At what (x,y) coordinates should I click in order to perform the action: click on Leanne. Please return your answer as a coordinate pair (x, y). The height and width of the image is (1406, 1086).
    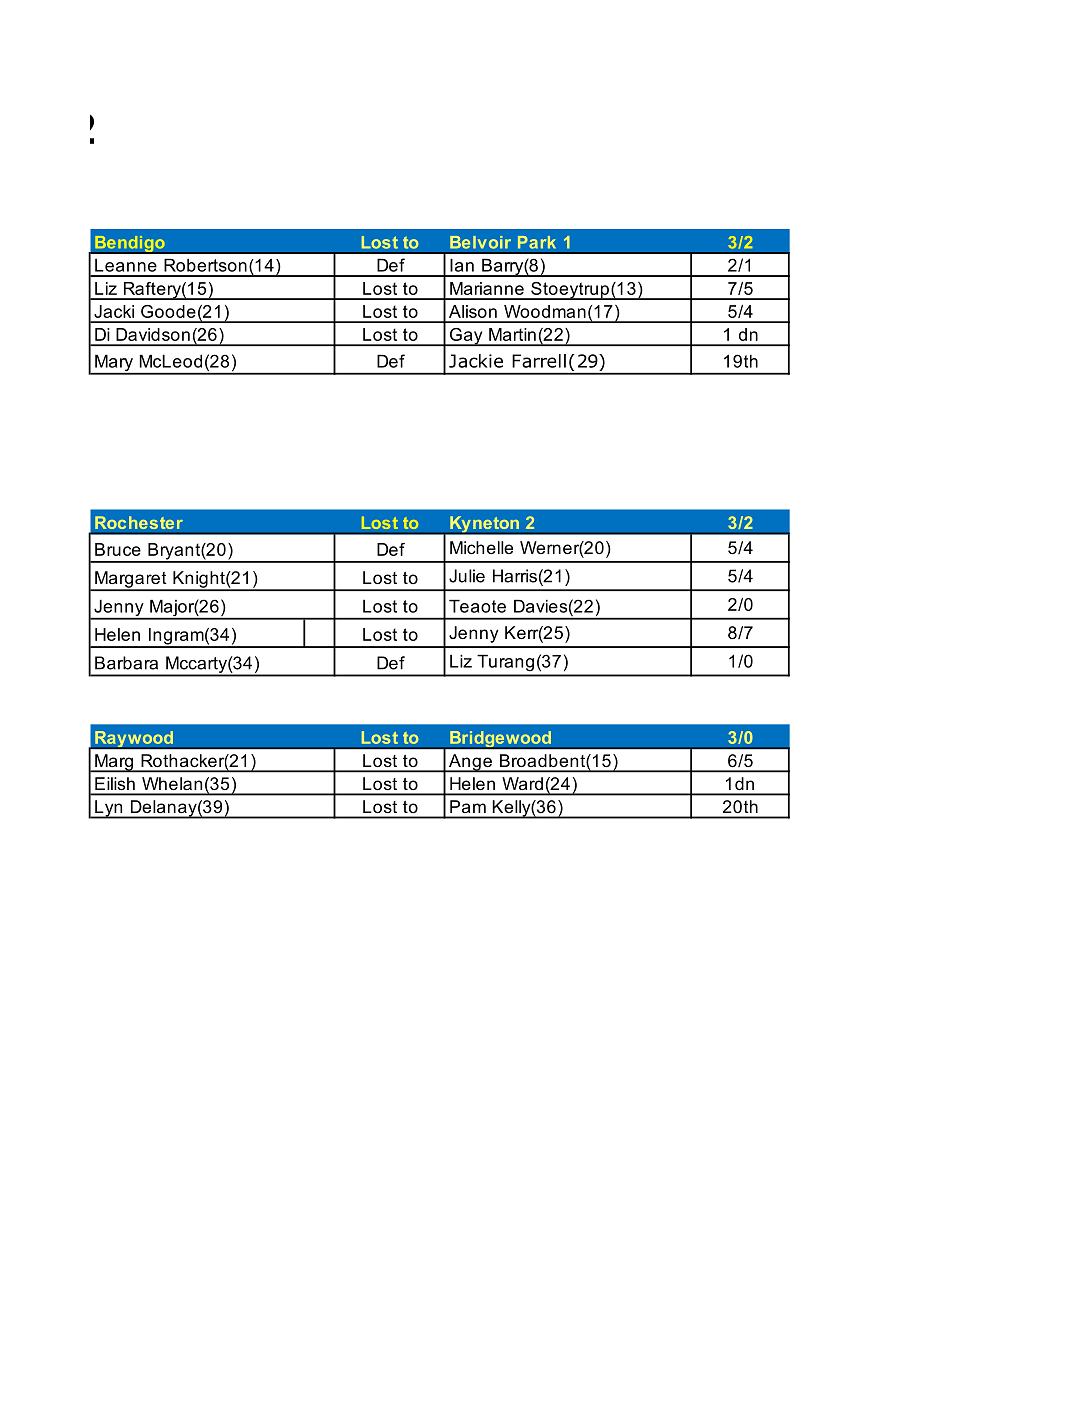
    Looking at the image, I should click on (126, 265).
